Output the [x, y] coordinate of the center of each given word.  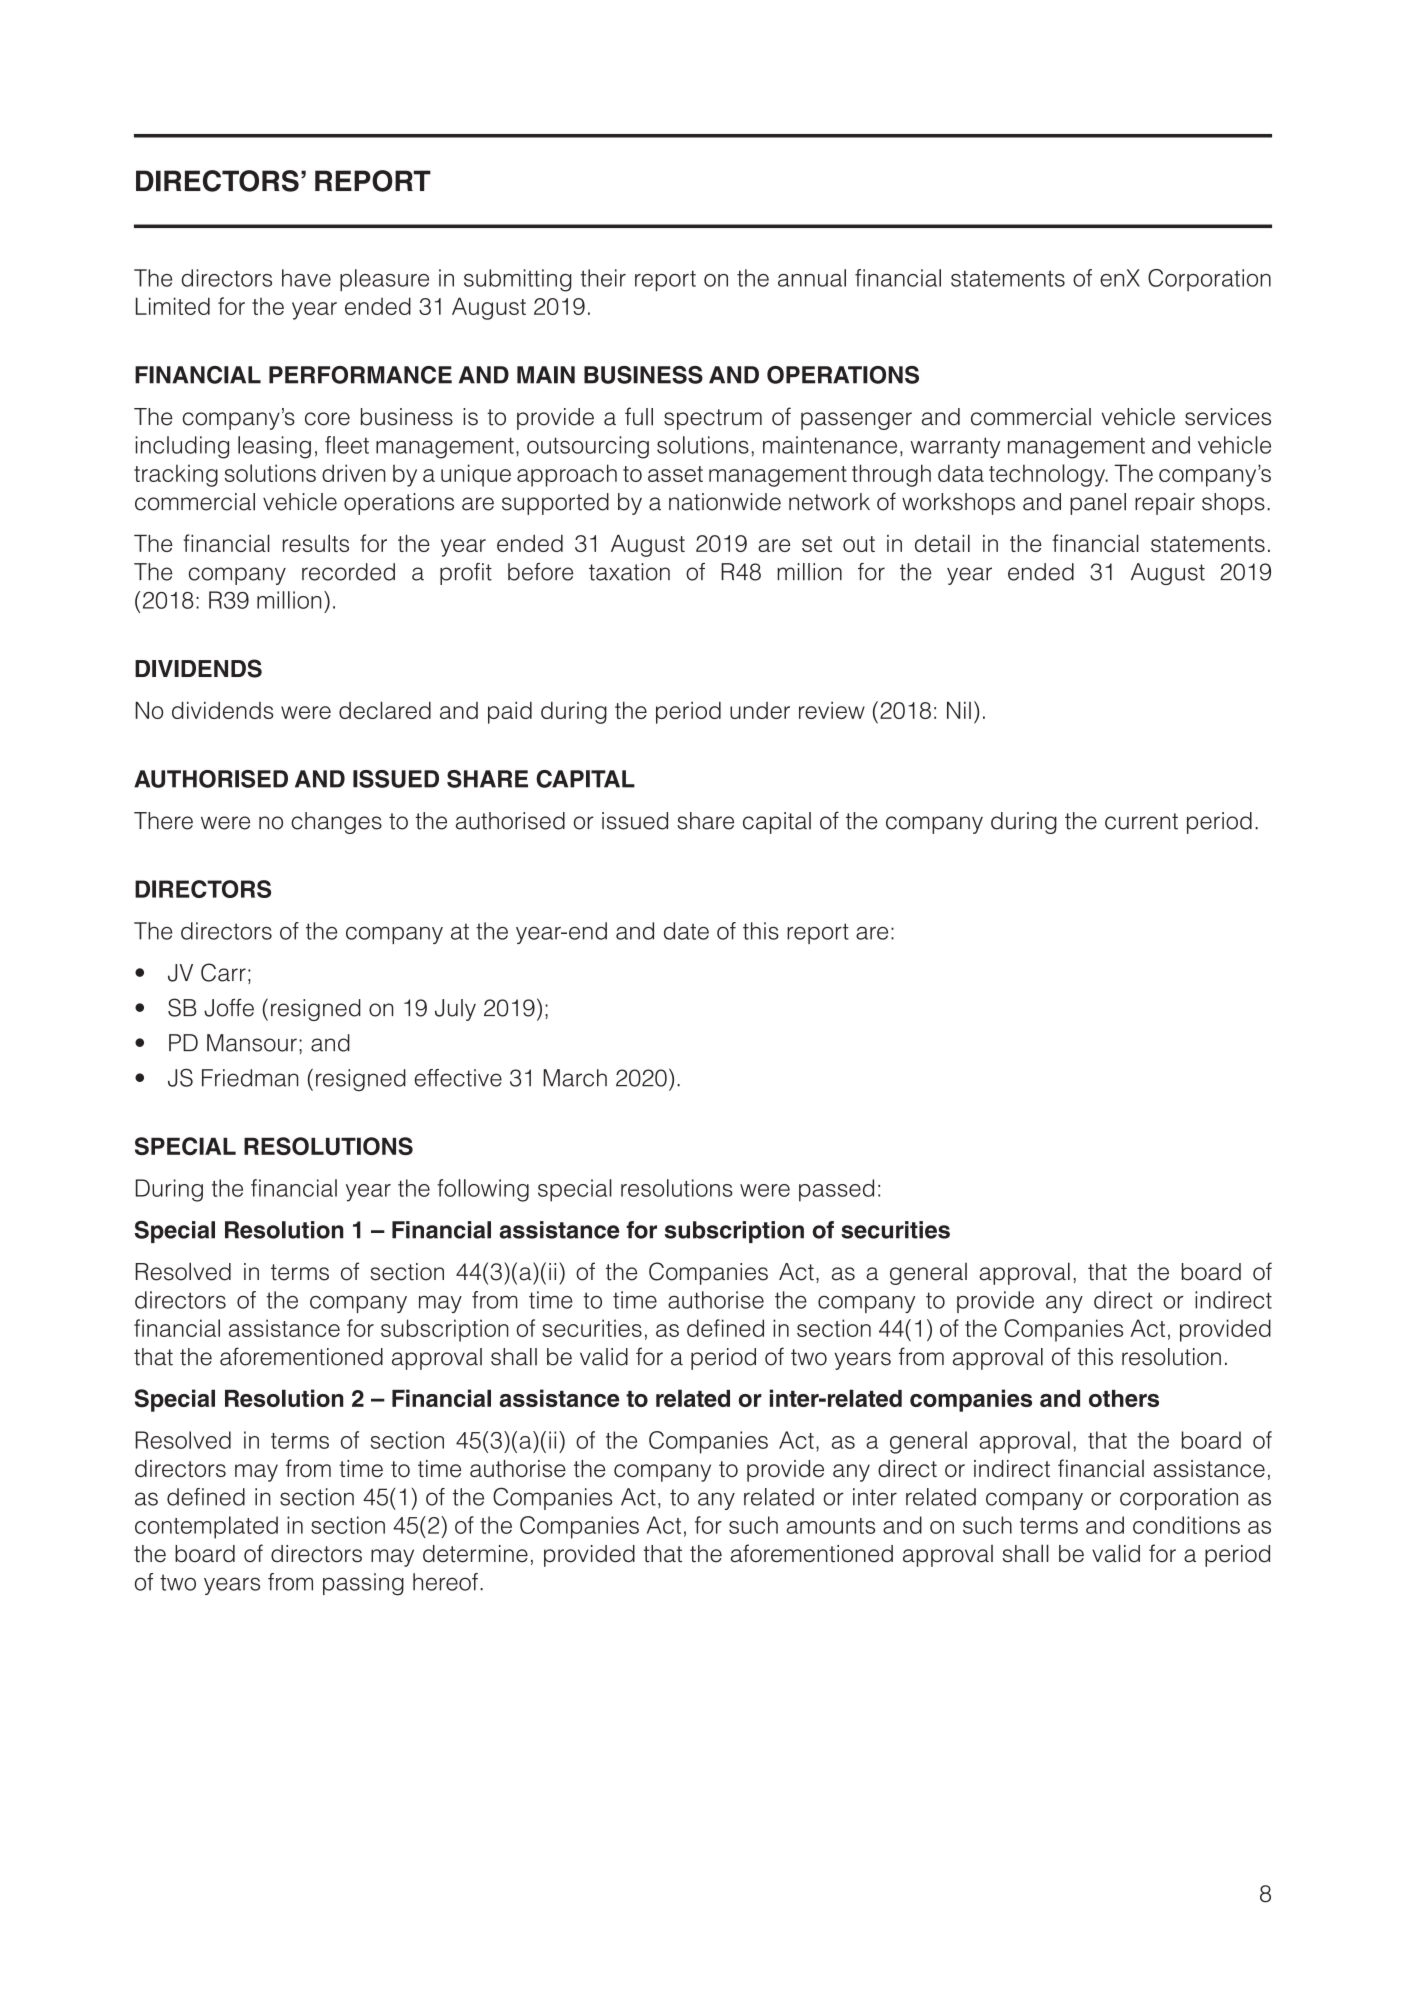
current [1141, 821]
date [686, 931]
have [306, 278]
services [1228, 417]
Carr [223, 972]
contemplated [206, 1527]
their [603, 278]
